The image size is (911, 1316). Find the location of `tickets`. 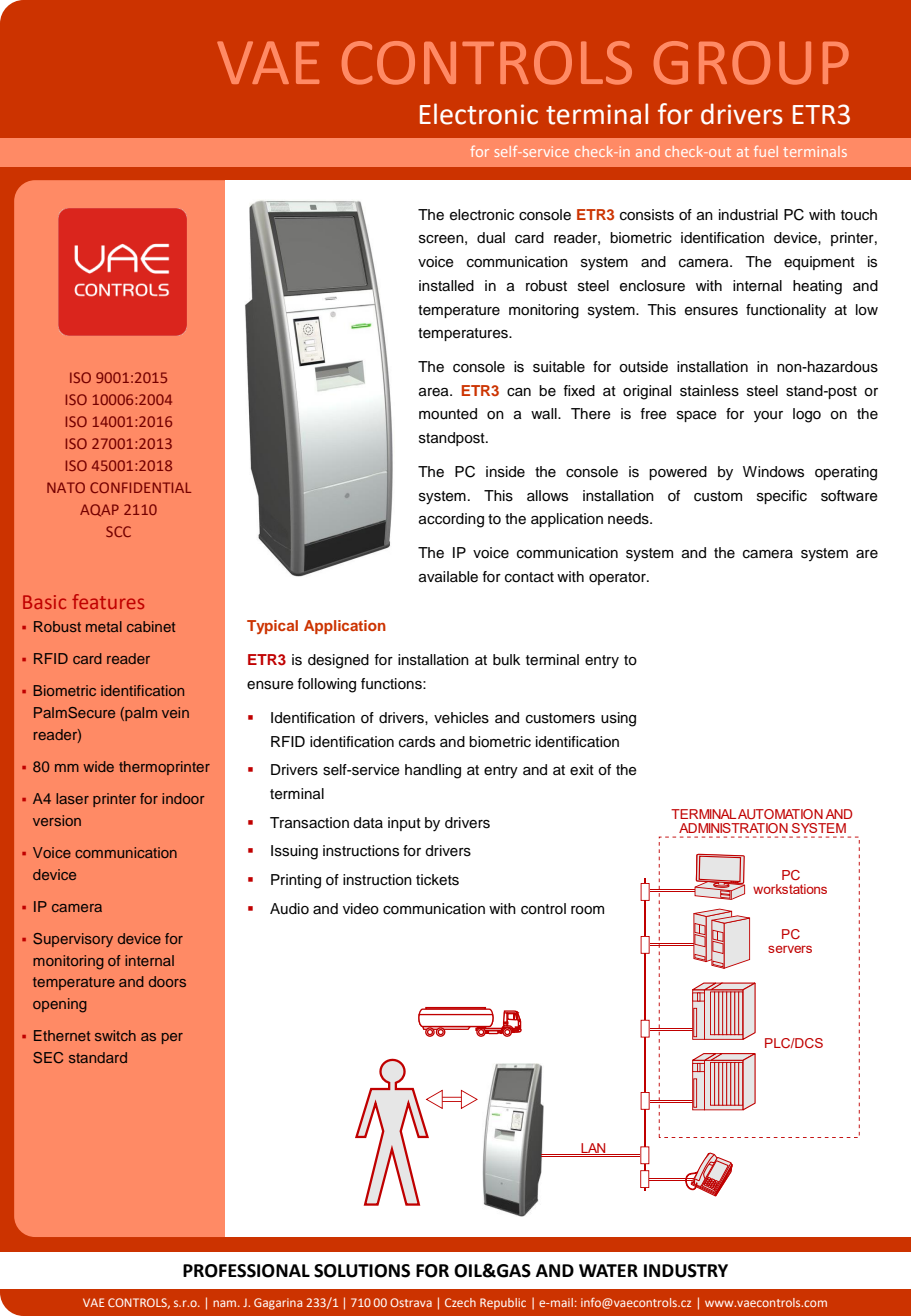

tickets is located at coordinates (437, 880).
